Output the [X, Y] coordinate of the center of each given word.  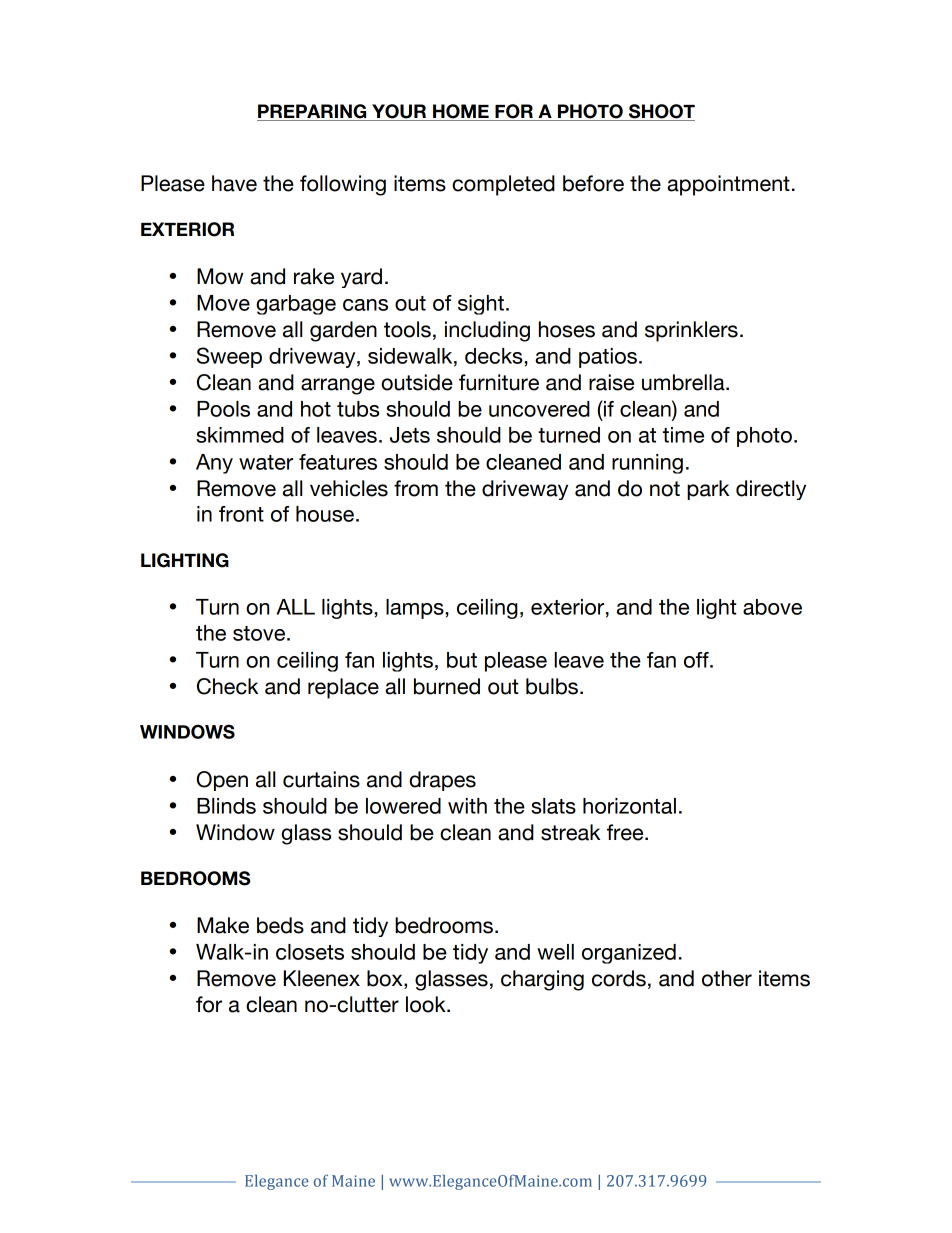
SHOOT [661, 112]
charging [542, 980]
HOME [461, 112]
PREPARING [313, 112]
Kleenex [322, 978]
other [727, 978]
